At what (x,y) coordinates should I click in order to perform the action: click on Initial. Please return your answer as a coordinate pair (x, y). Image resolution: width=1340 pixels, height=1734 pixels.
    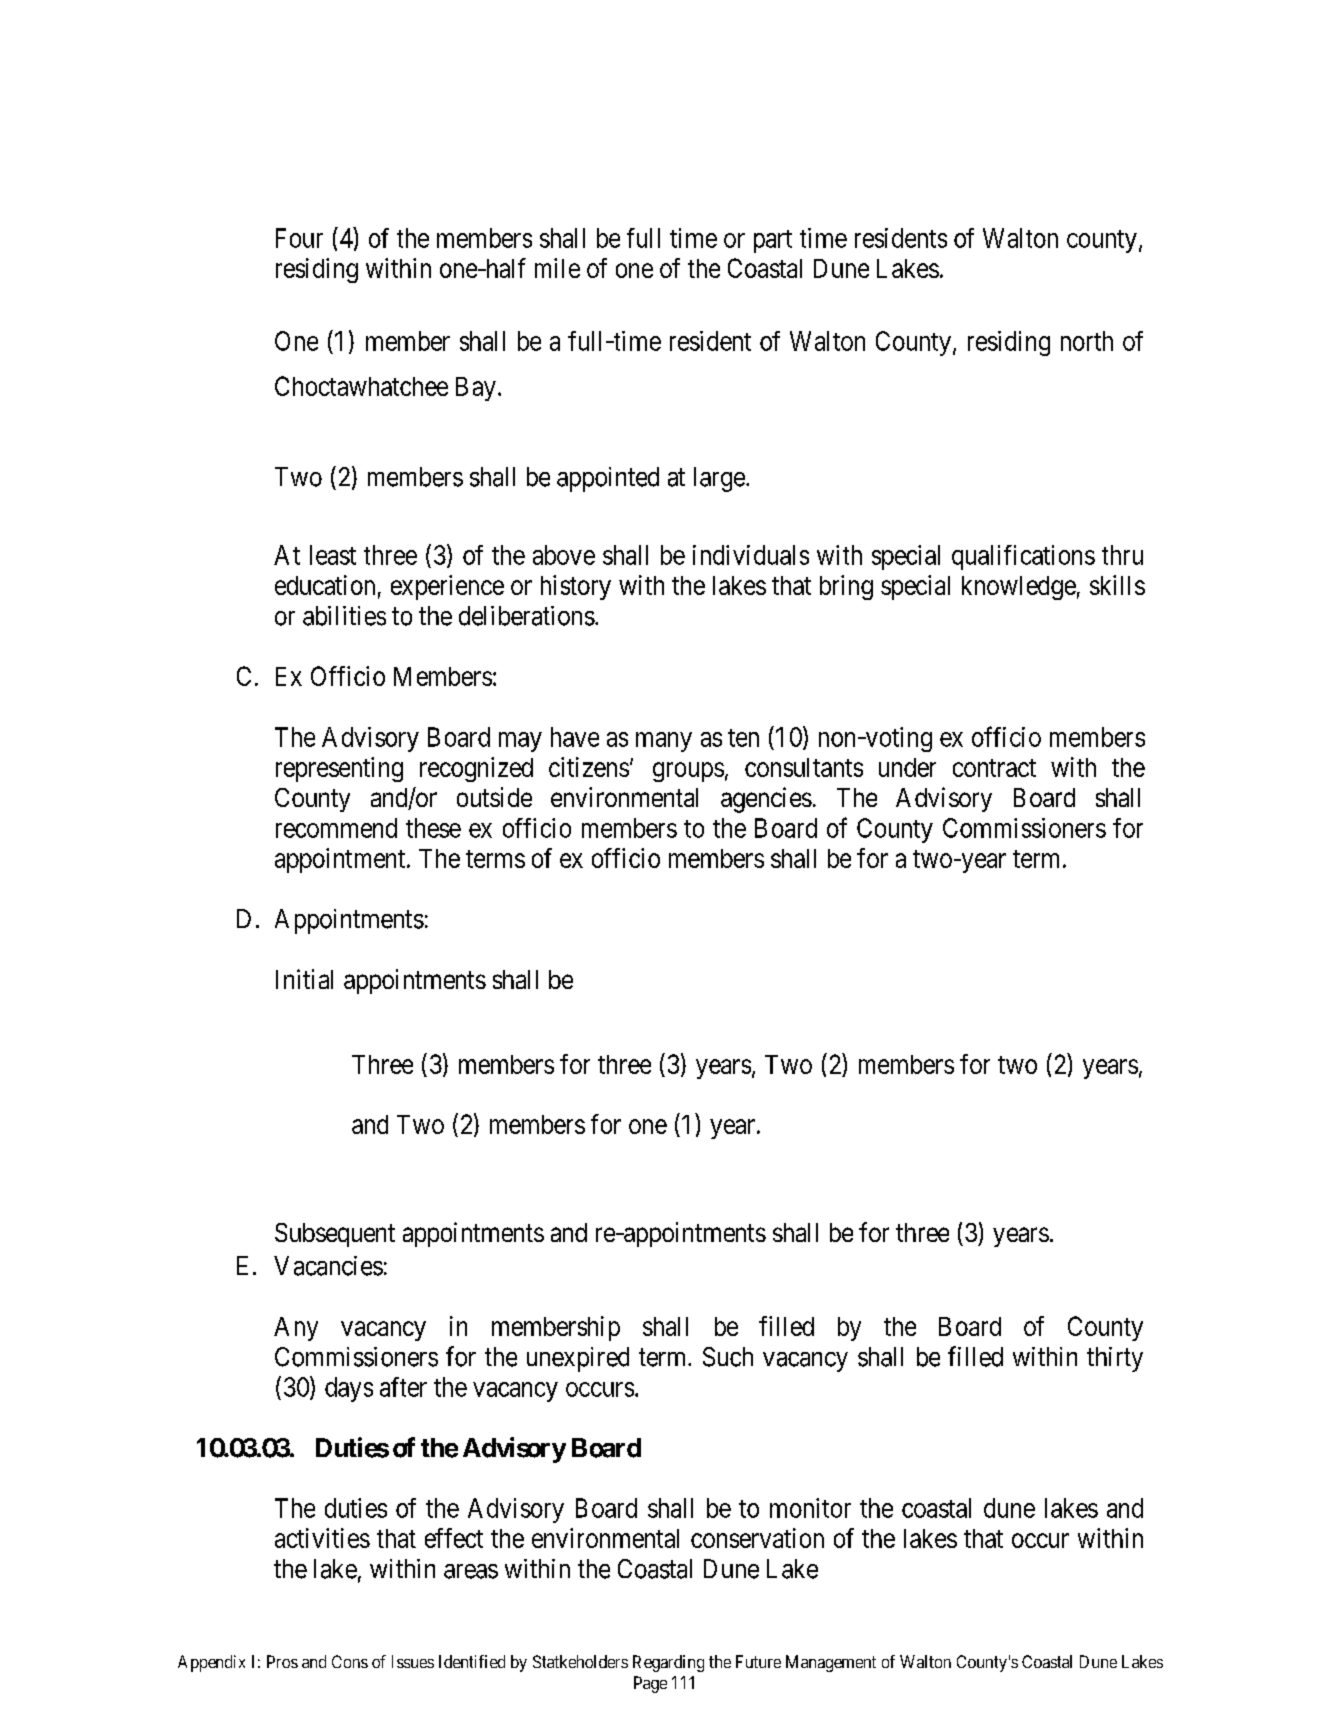
    Looking at the image, I should click on (304, 979).
